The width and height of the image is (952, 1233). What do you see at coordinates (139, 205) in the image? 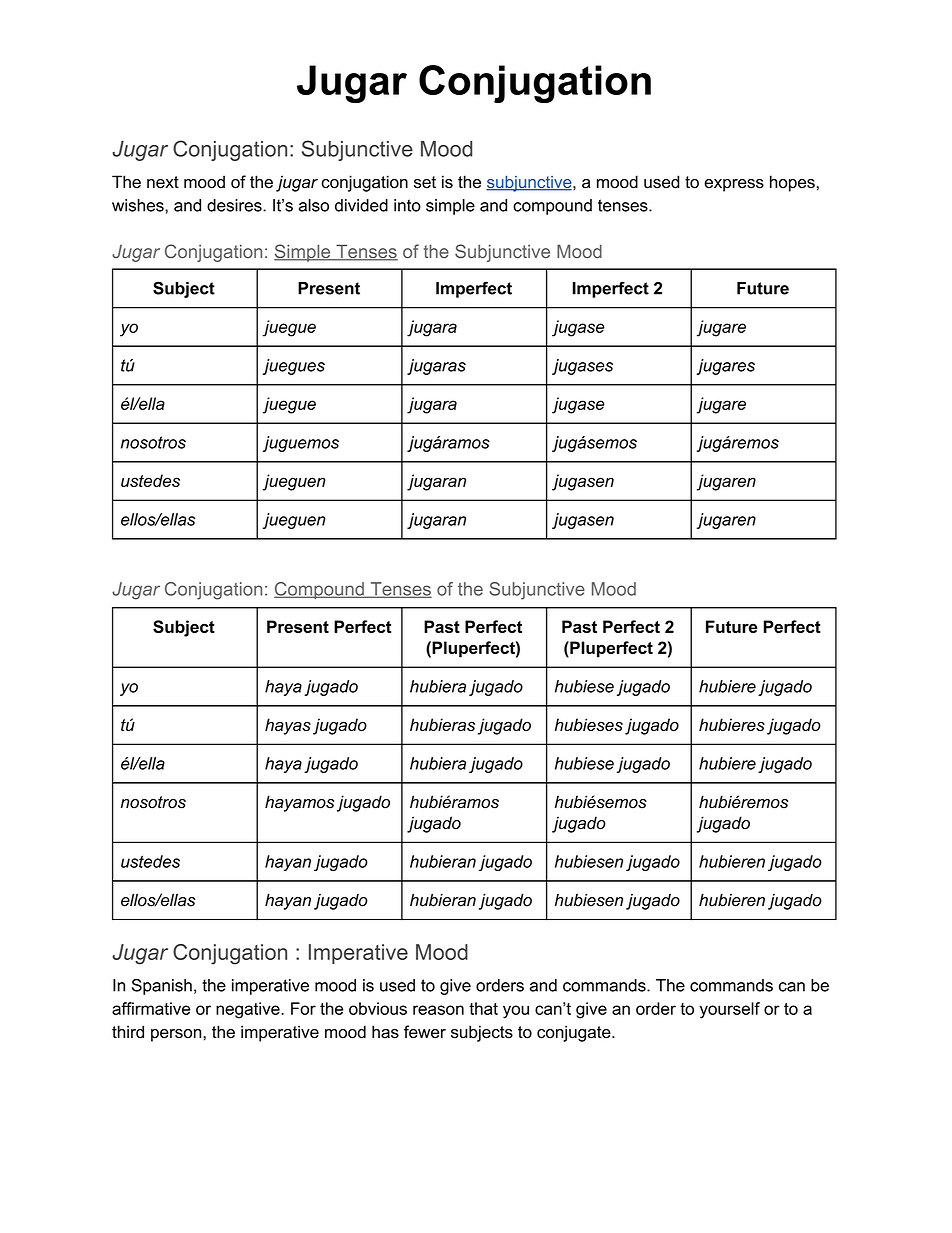
I see `wishes` at bounding box center [139, 205].
